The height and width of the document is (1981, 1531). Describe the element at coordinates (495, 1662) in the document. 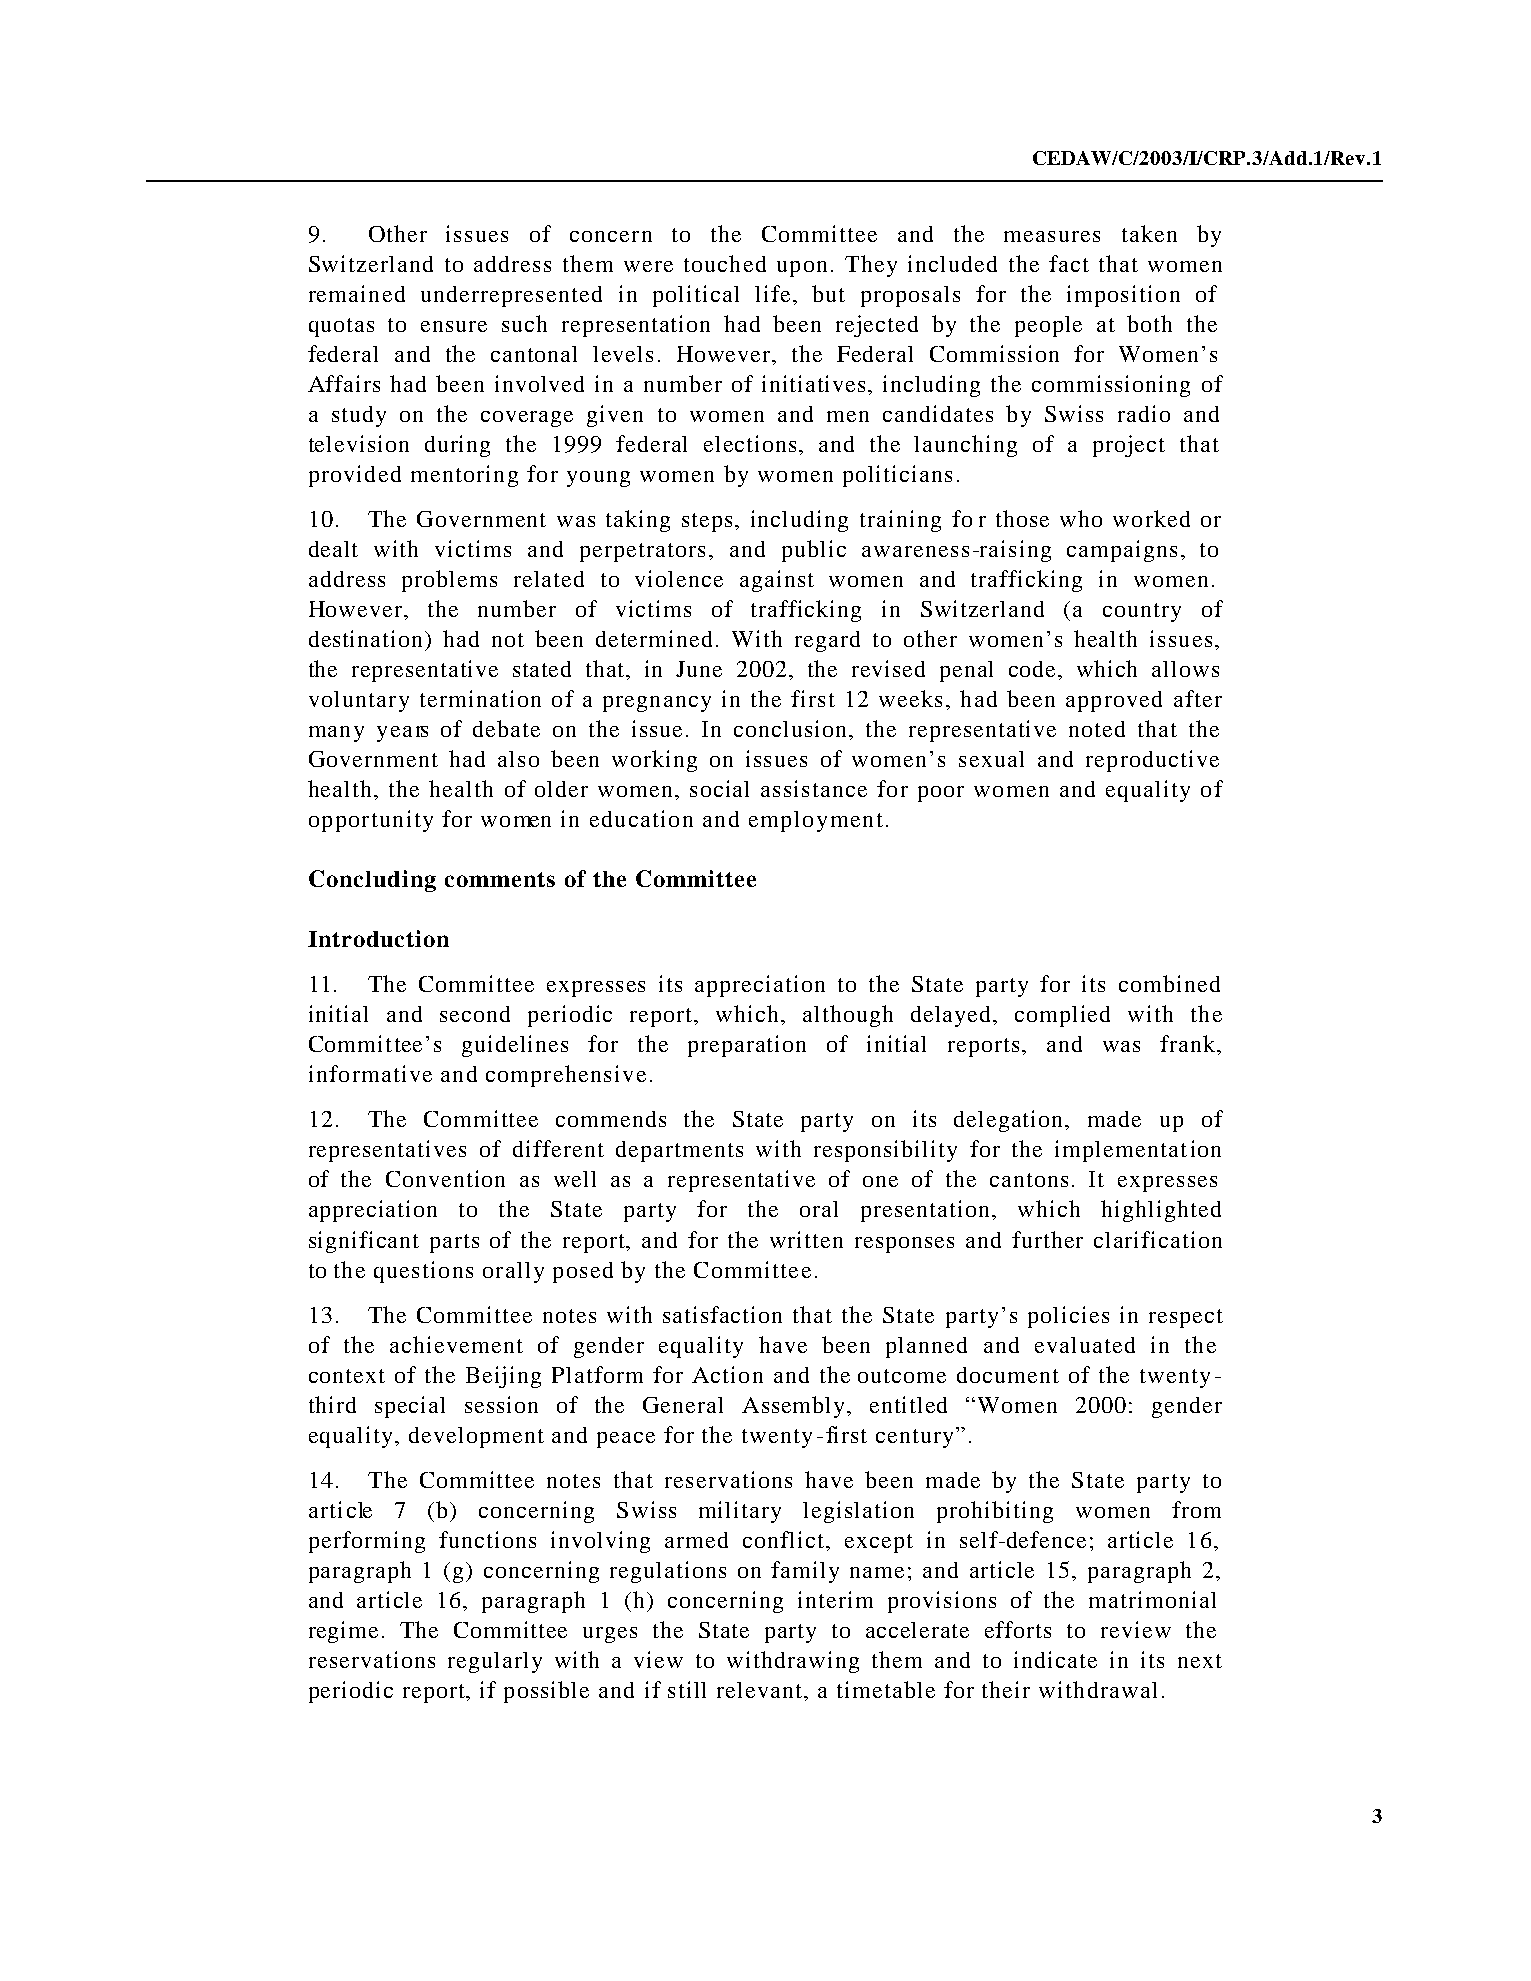

I see `regularly` at that location.
